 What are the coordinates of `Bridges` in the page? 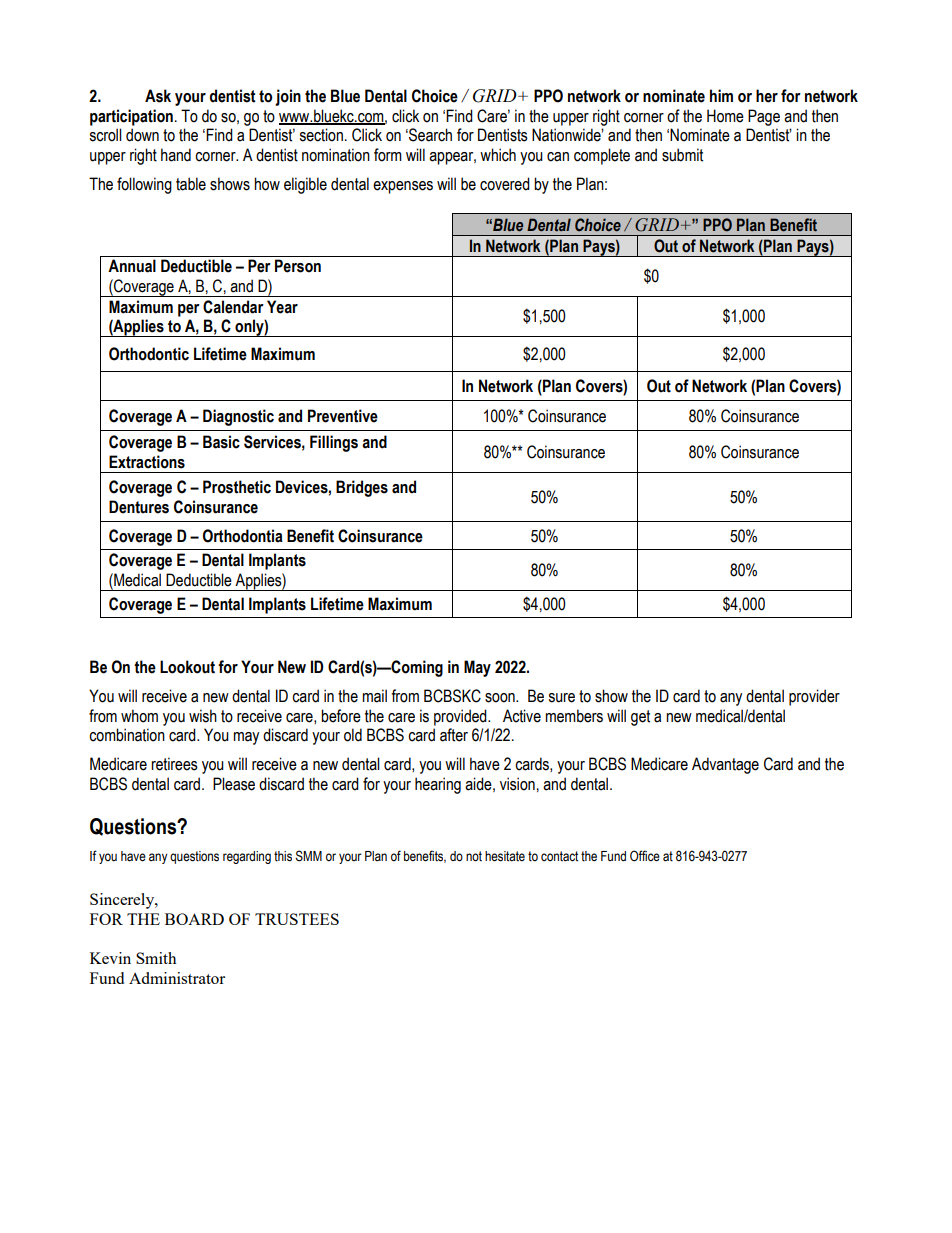 It's located at (362, 488).
